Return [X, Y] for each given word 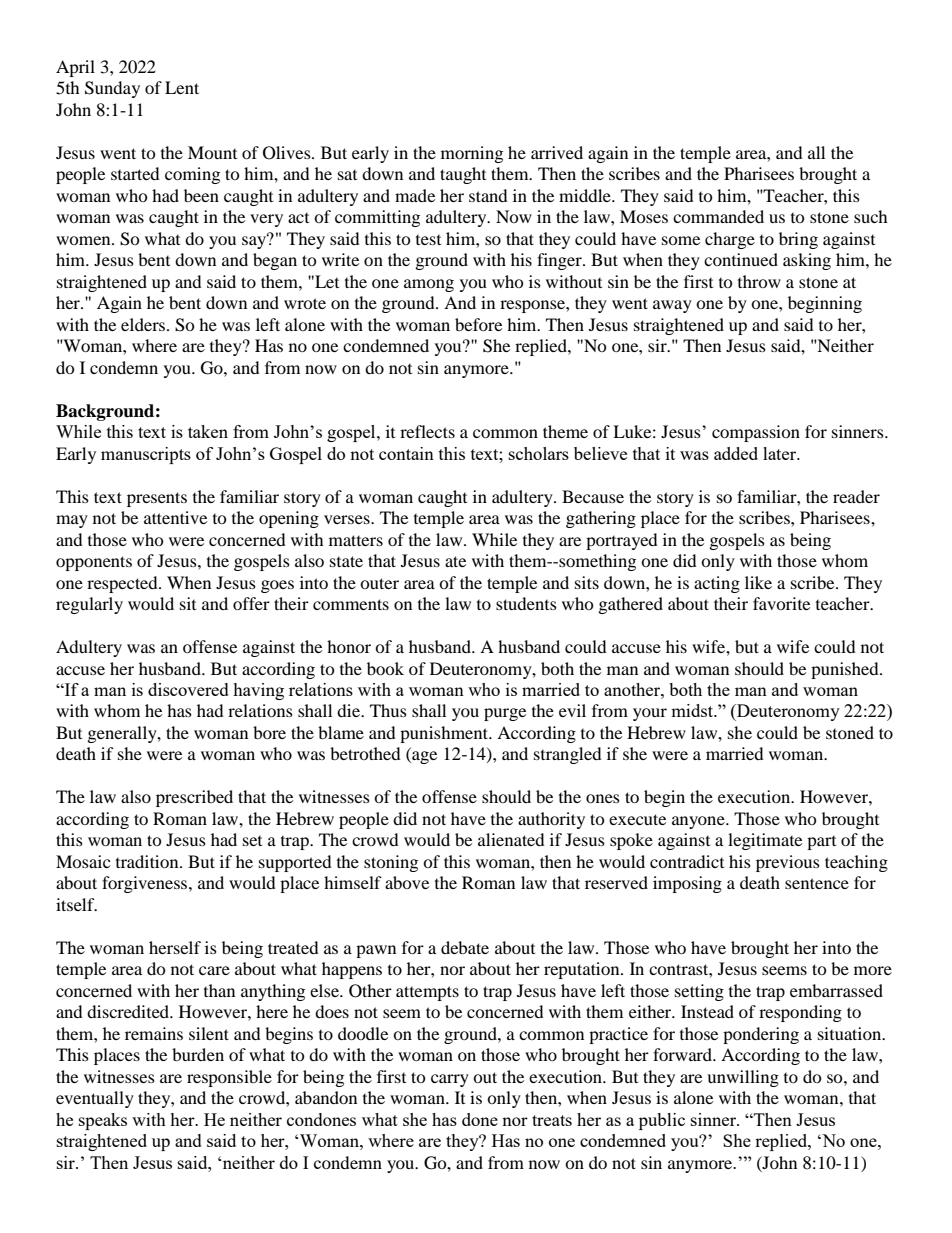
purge [505, 714]
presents [157, 499]
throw [759, 281]
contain [406, 453]
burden [198, 1054]
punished [846, 670]
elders [143, 324]
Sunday [112, 89]
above [407, 882]
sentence [817, 883]
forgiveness [146, 884]
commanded [718, 216]
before [478, 324]
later [781, 453]
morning [472, 154]
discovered [188, 689]
